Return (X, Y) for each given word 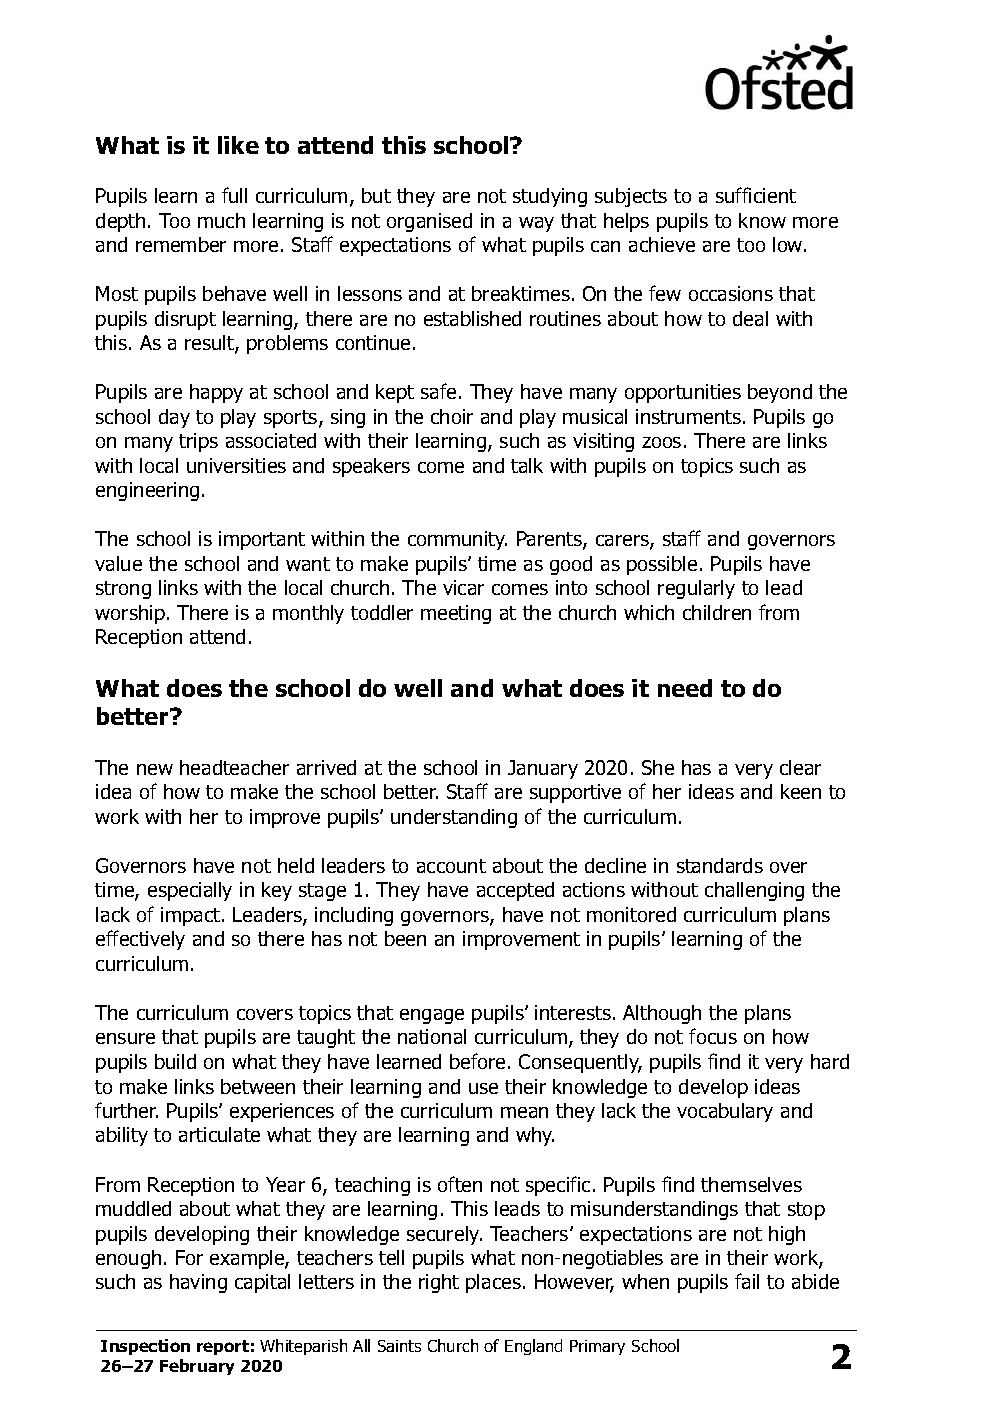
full (234, 195)
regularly (696, 589)
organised (429, 222)
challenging (754, 891)
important (262, 540)
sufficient (756, 195)
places (495, 1283)
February (197, 1367)
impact (192, 916)
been (405, 938)
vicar (463, 587)
